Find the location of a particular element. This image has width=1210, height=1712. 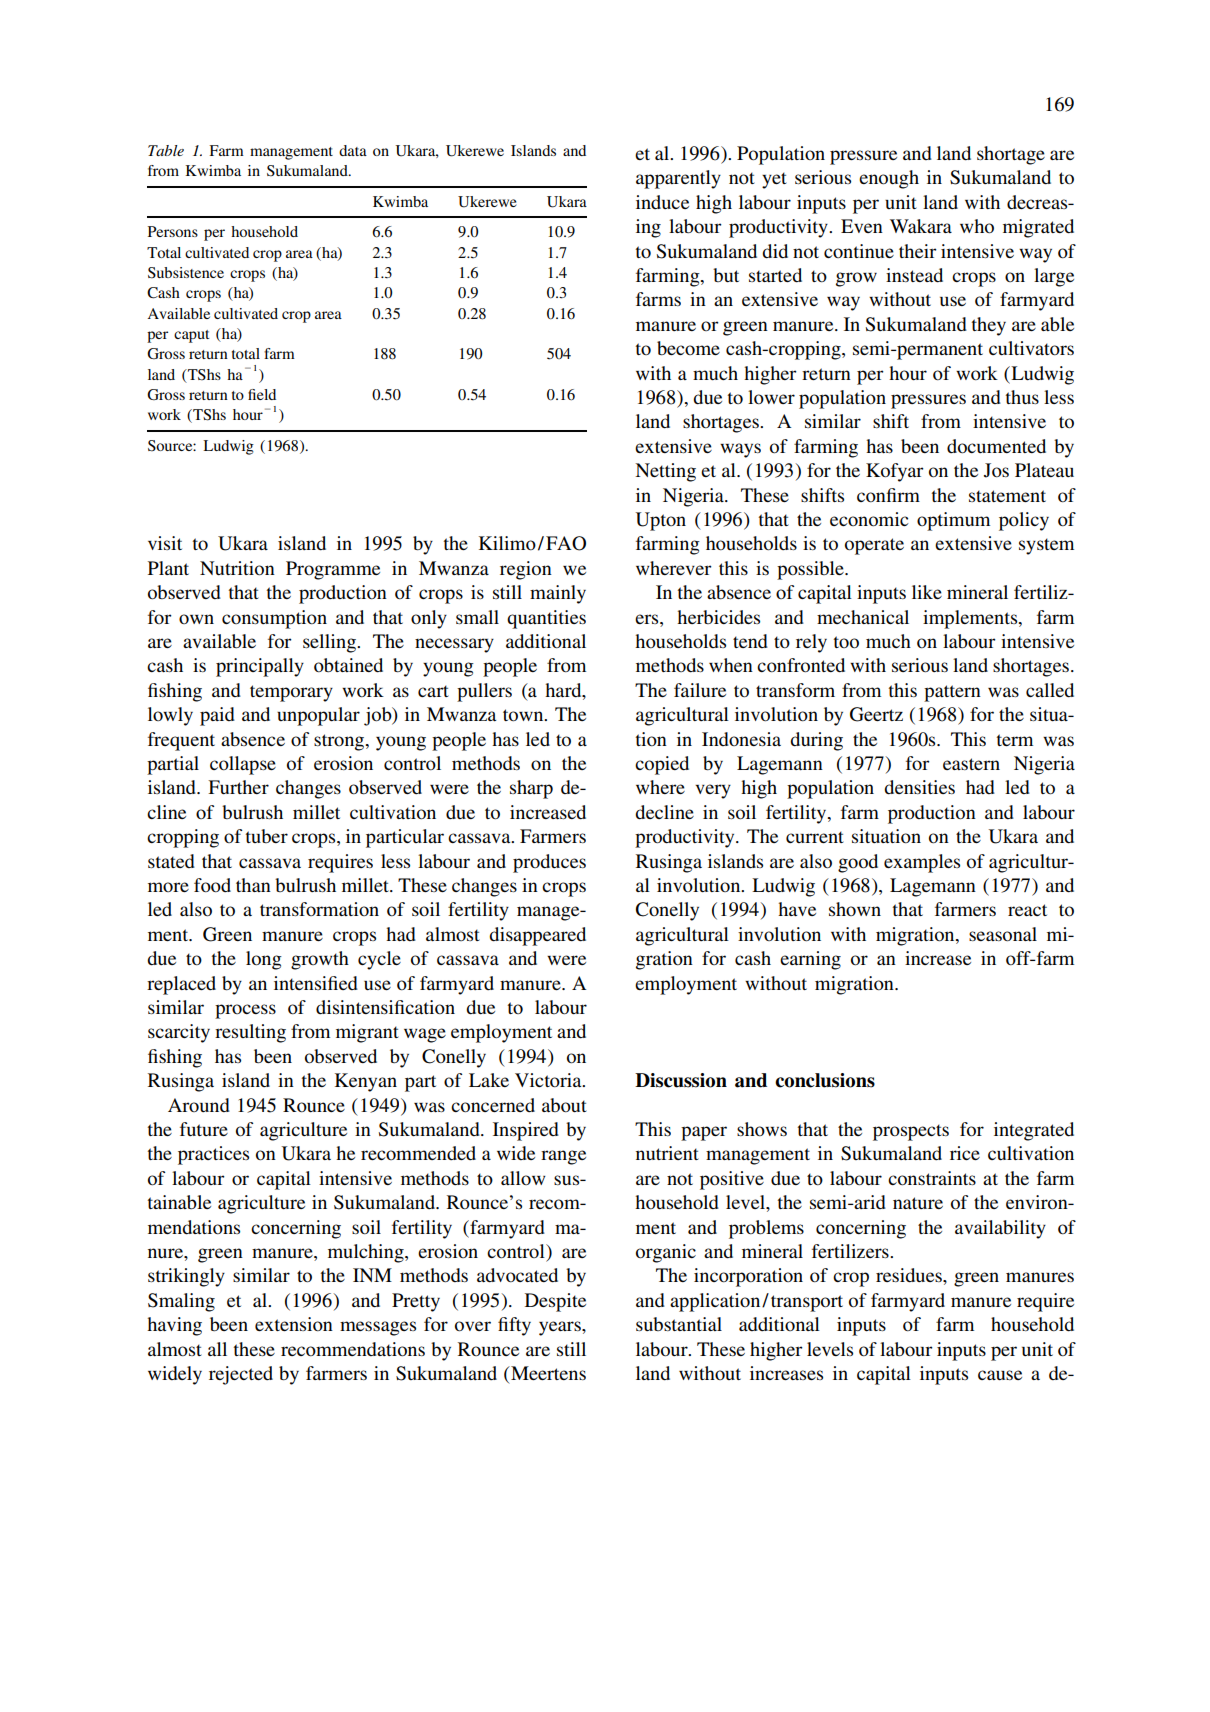

pattern is located at coordinates (952, 693).
